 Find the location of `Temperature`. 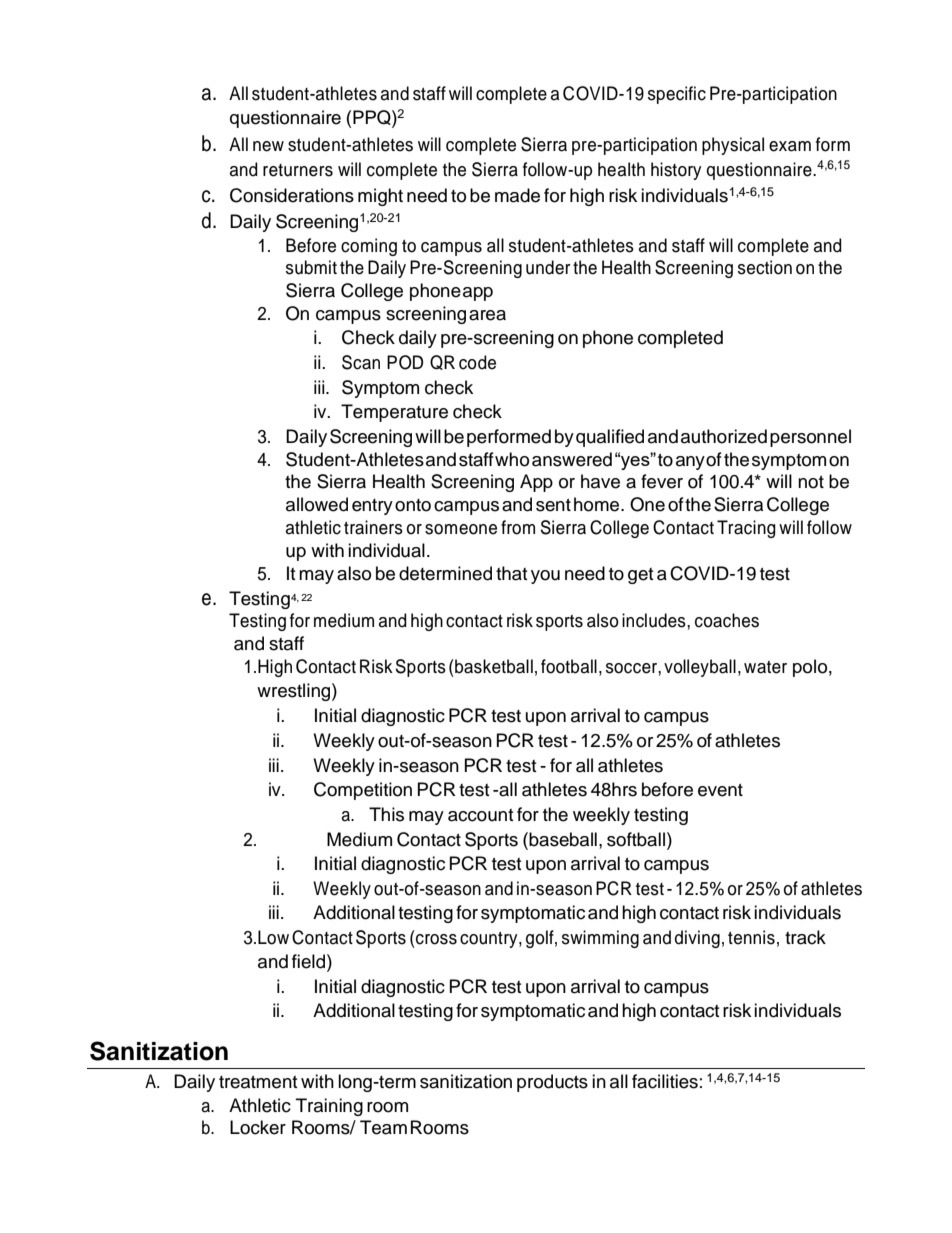

Temperature is located at coordinates (394, 413).
